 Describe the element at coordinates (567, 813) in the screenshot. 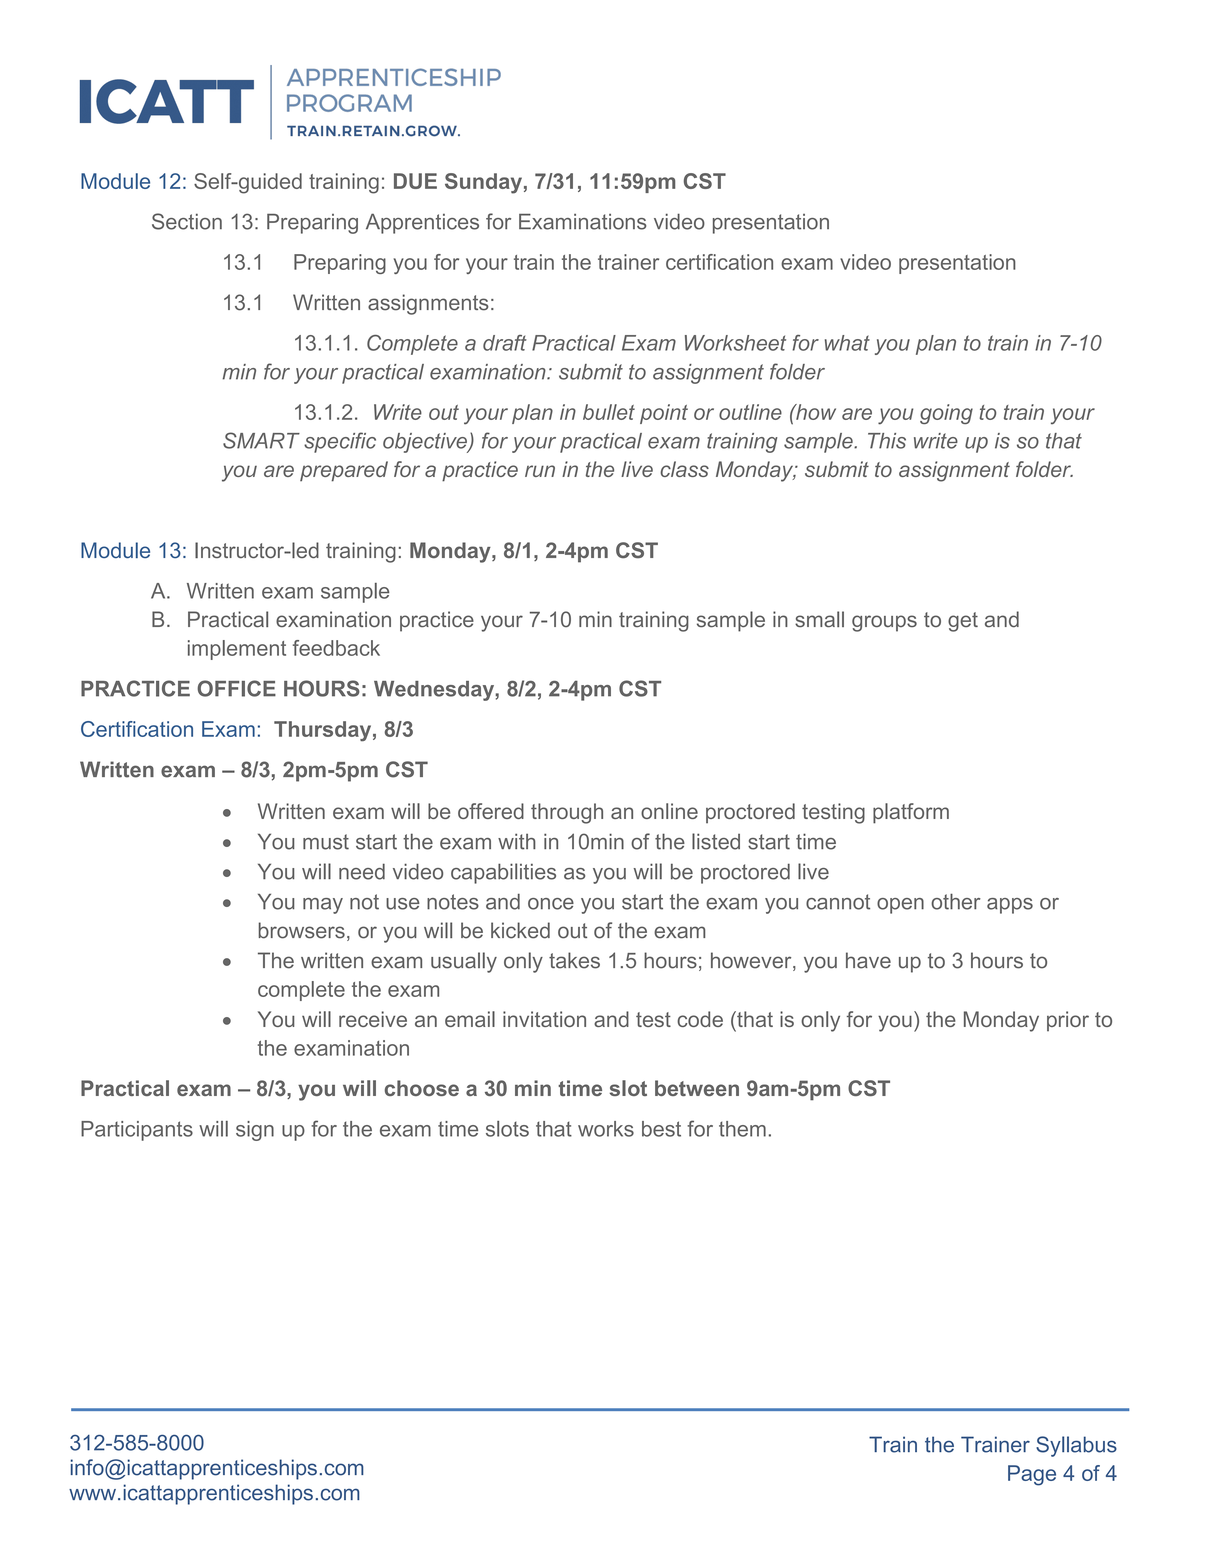

I see `through` at that location.
